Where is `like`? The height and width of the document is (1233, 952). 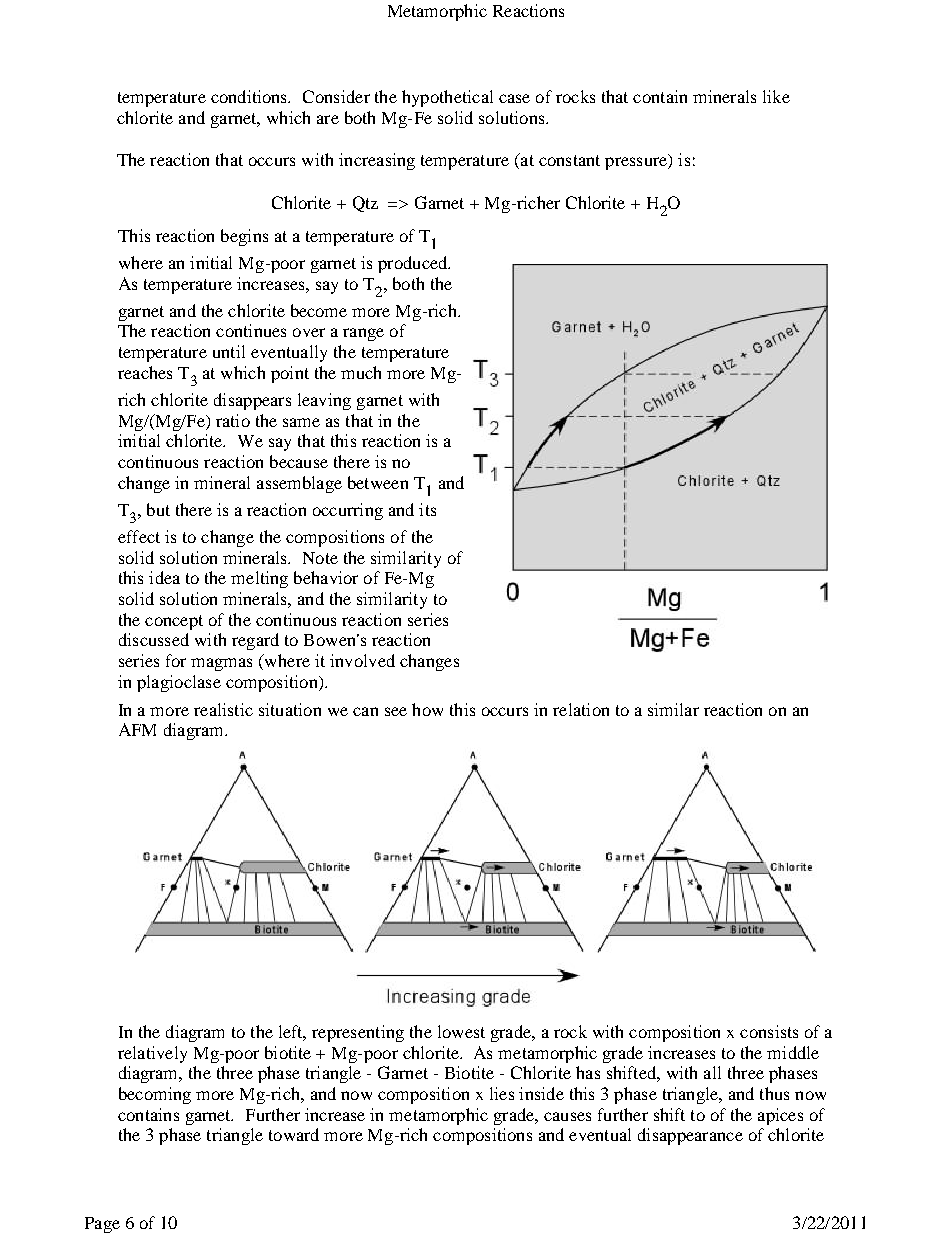
like is located at coordinates (776, 96).
